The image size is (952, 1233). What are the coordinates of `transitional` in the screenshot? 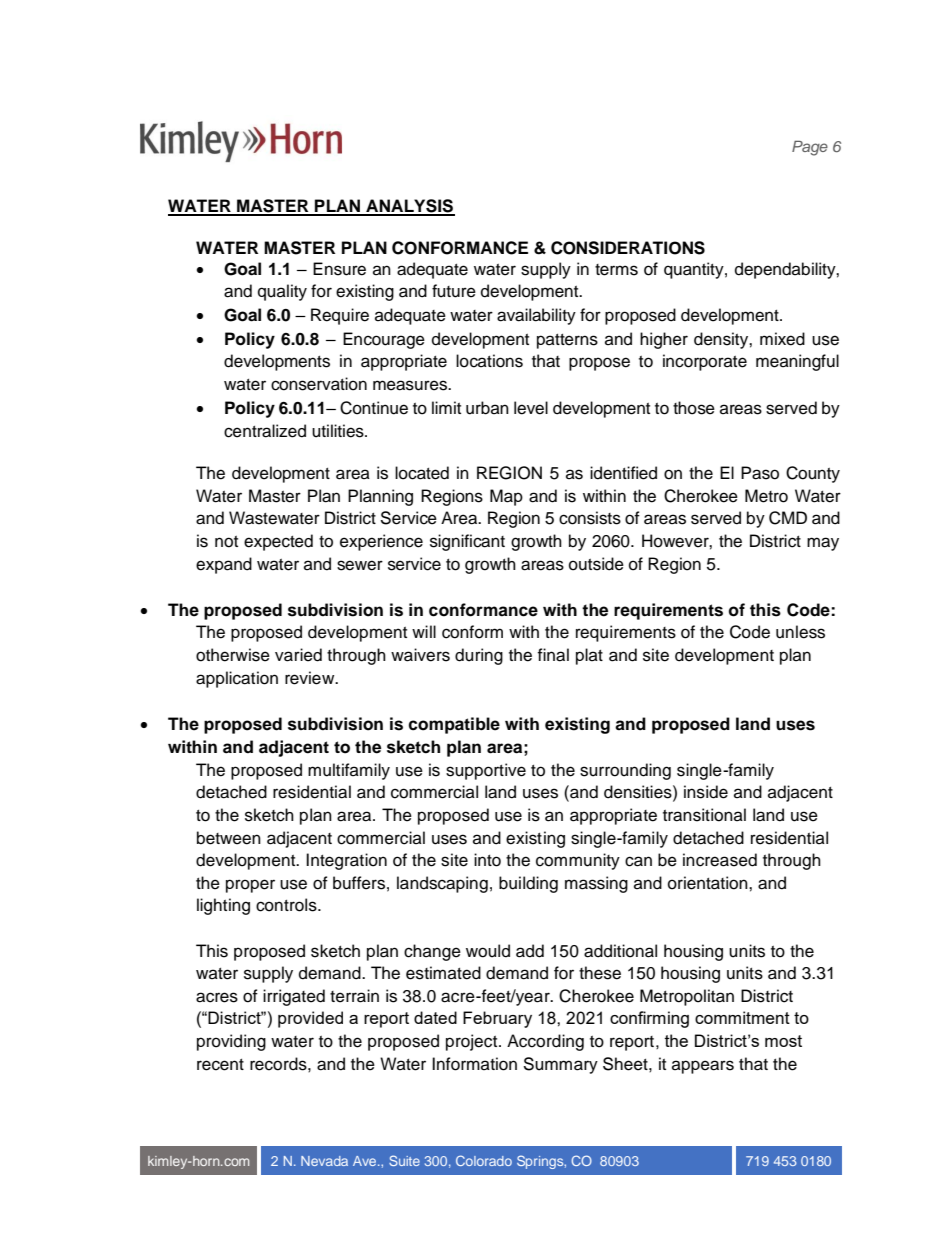 It's located at (704, 815).
